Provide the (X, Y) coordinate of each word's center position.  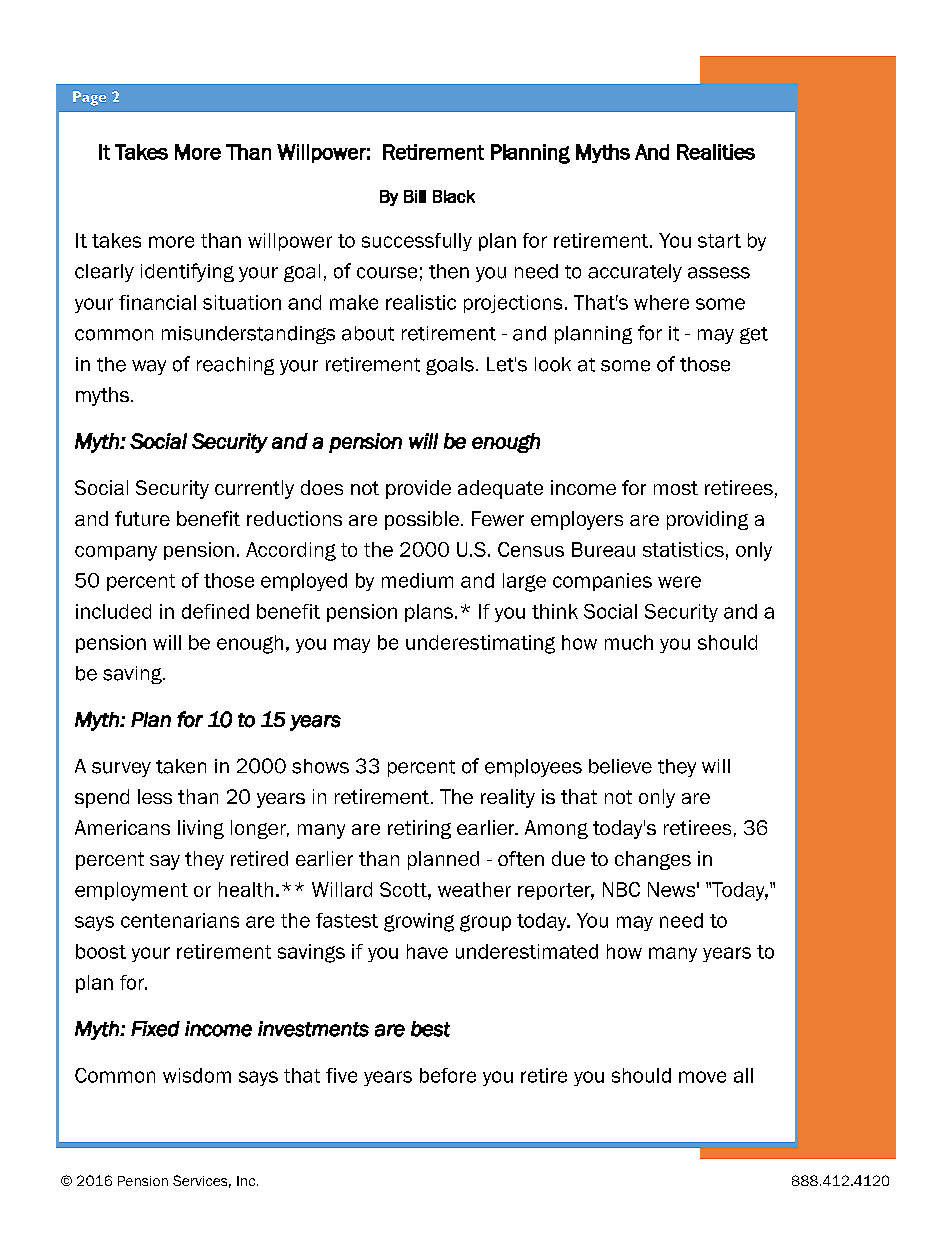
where (661, 302)
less (155, 796)
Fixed (155, 1029)
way (149, 367)
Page (89, 98)
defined (215, 611)
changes (653, 860)
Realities (716, 152)
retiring (419, 829)
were (679, 582)
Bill (415, 196)
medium (417, 580)
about (368, 333)
